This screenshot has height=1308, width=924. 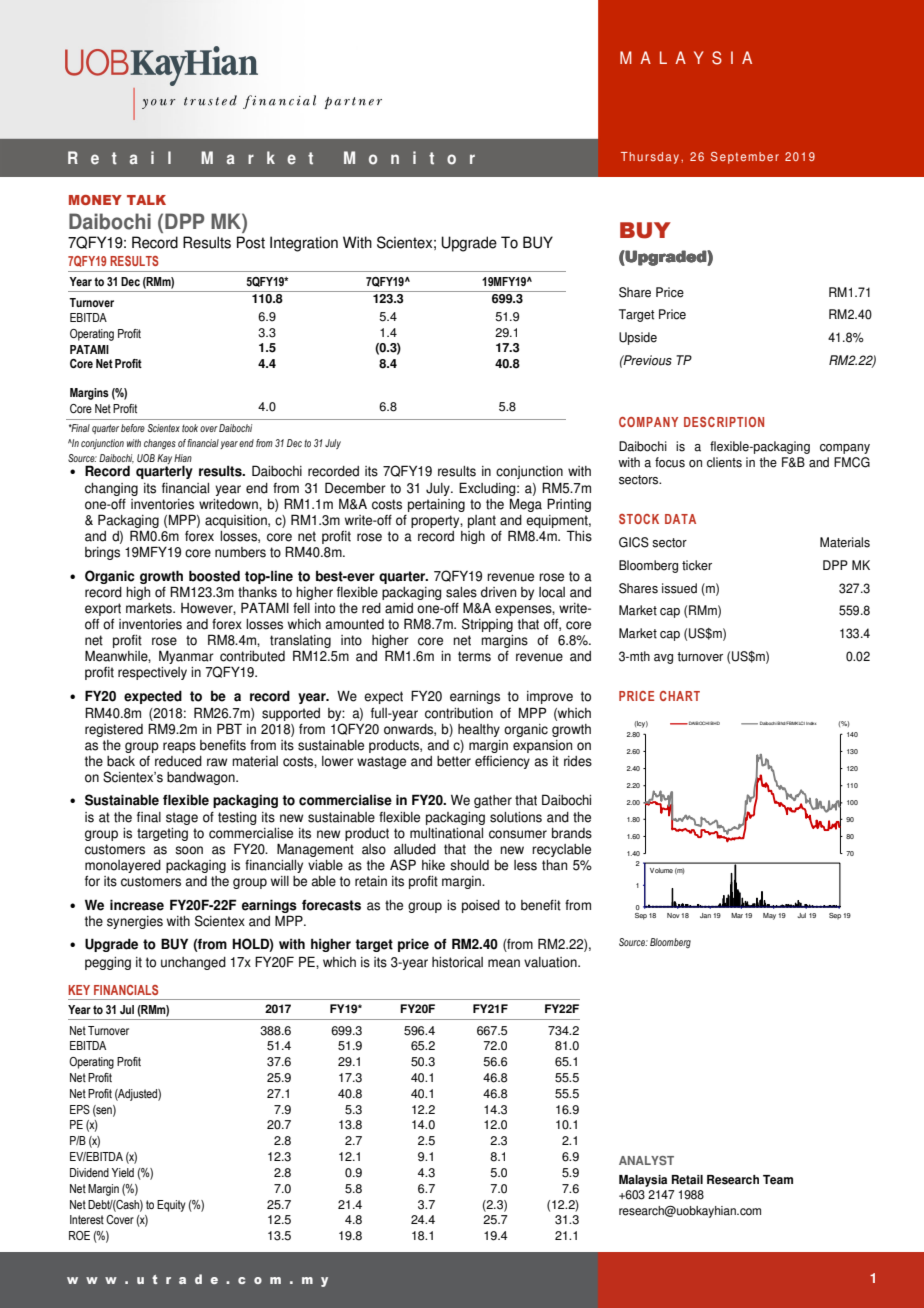 I want to click on reaps, so click(x=179, y=747).
